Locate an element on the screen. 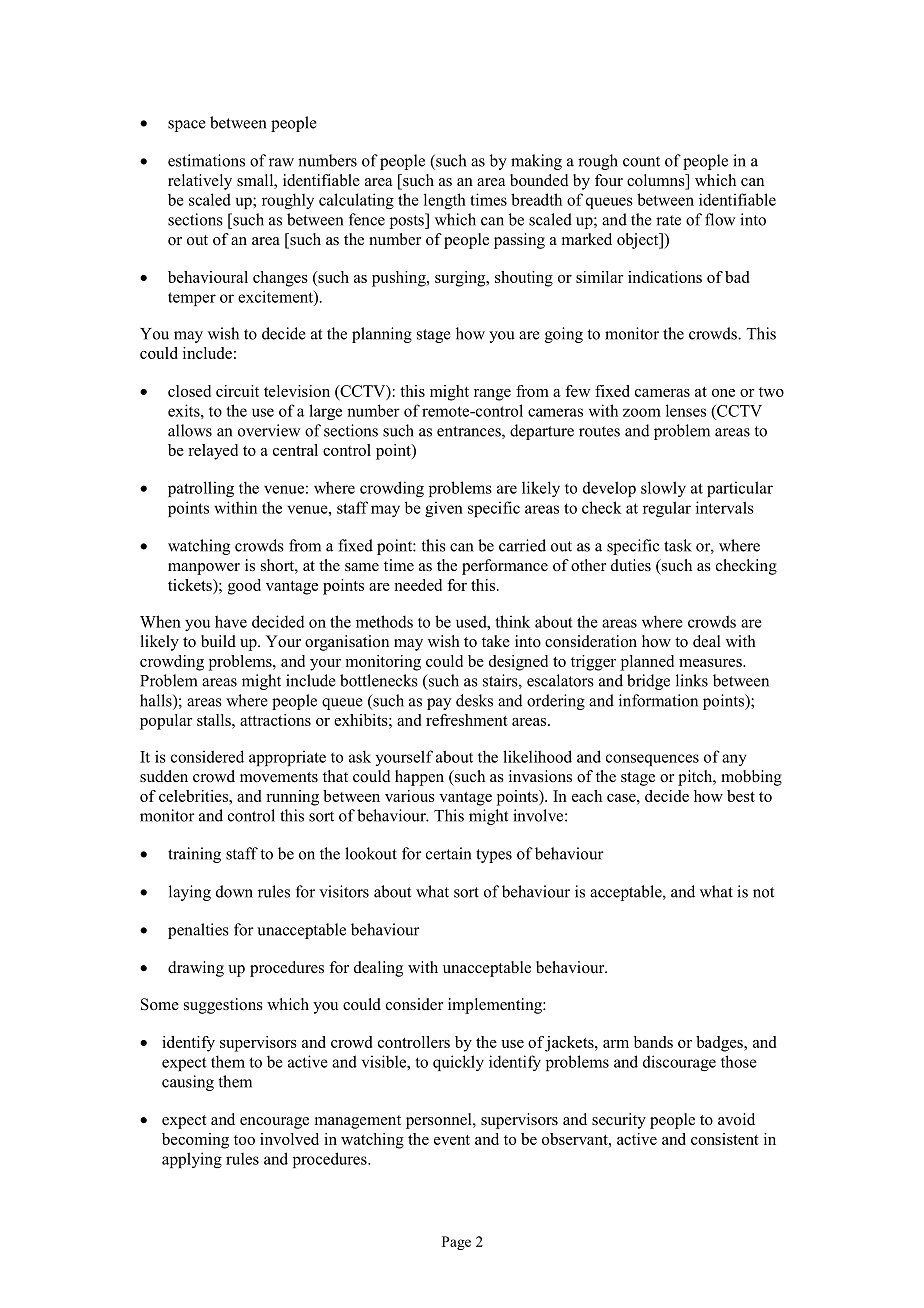 Image resolution: width=924 pixels, height=1308 pixels. certain is located at coordinates (448, 853).
